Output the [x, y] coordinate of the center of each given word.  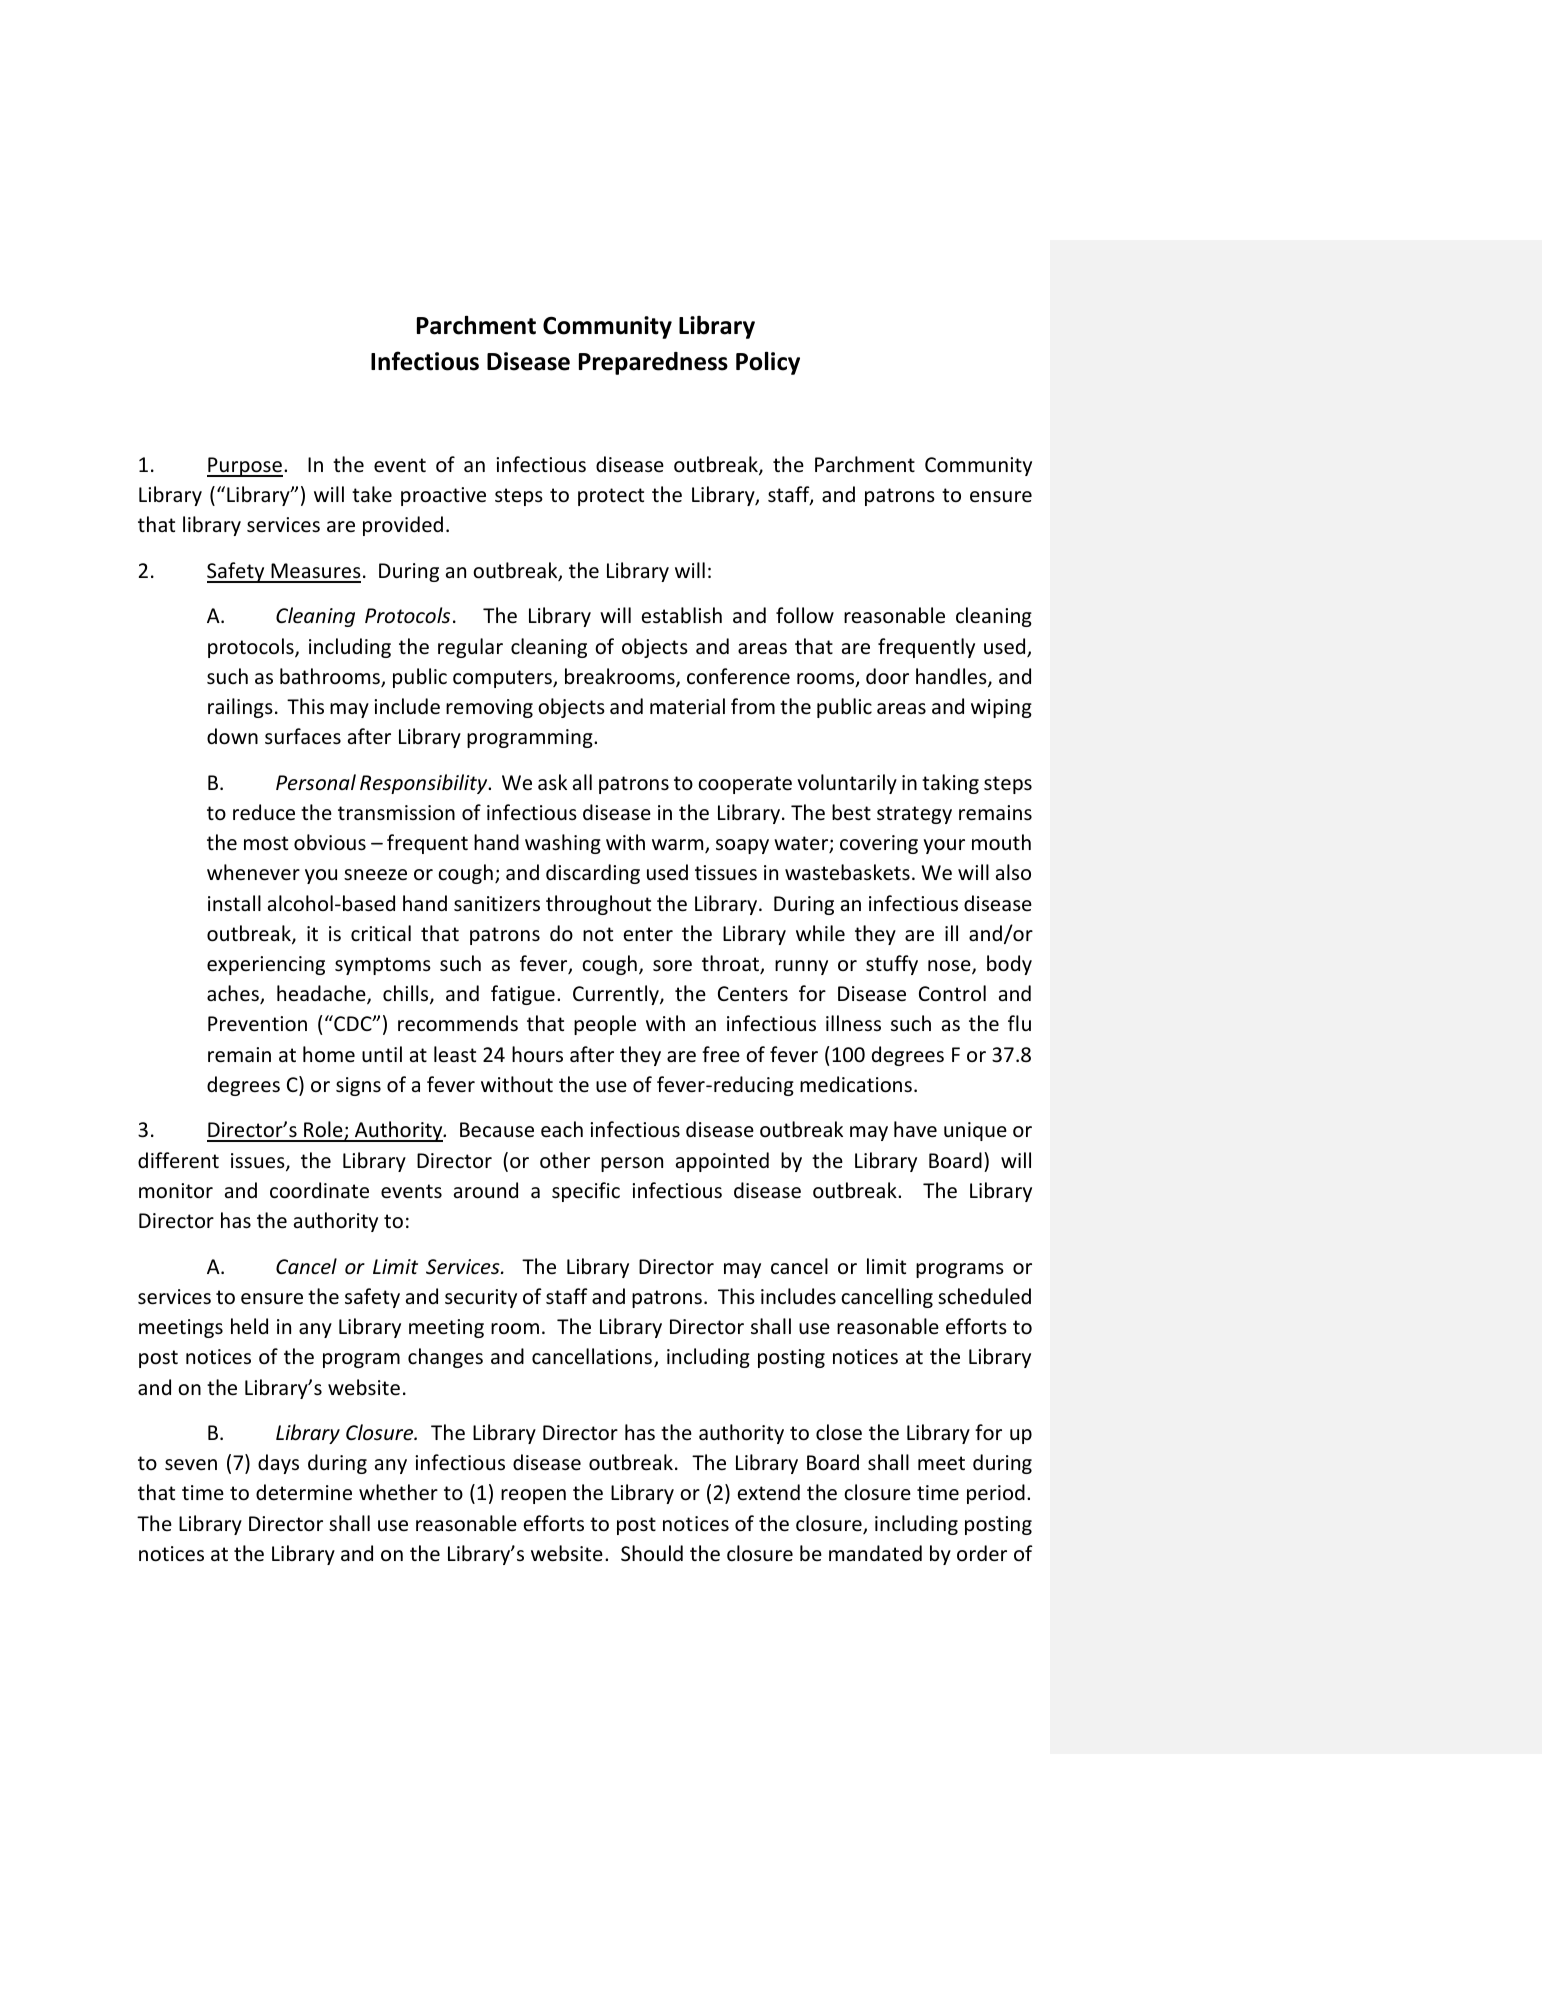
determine [304, 1492]
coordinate [319, 1190]
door [887, 676]
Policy [768, 363]
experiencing [266, 965]
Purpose [245, 467]
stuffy [892, 965]
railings [240, 708]
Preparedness [653, 363]
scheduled [984, 1296]
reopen [533, 1496]
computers [503, 679]
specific [586, 1192]
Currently [617, 995]
